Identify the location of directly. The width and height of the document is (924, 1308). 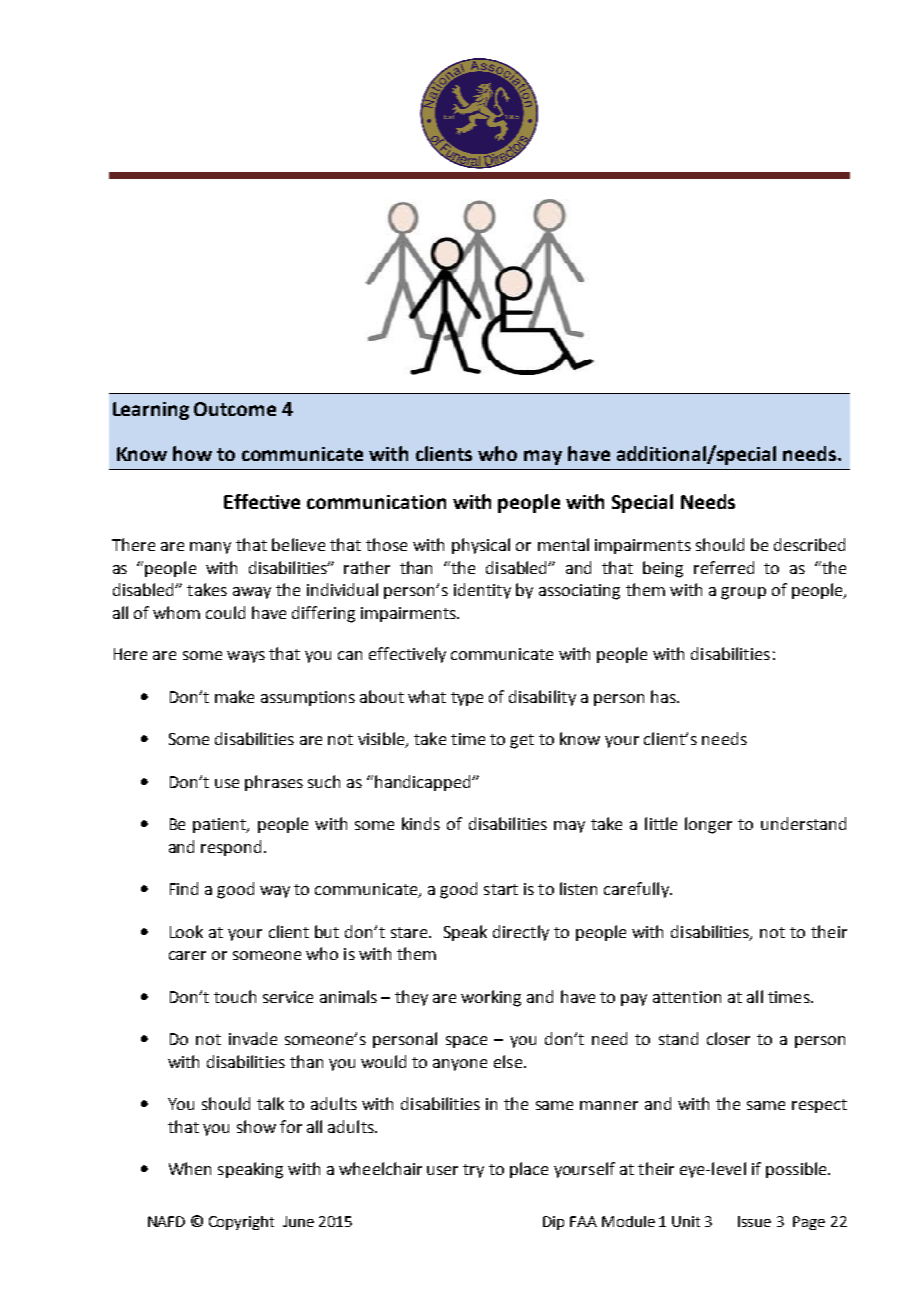
(521, 933).
